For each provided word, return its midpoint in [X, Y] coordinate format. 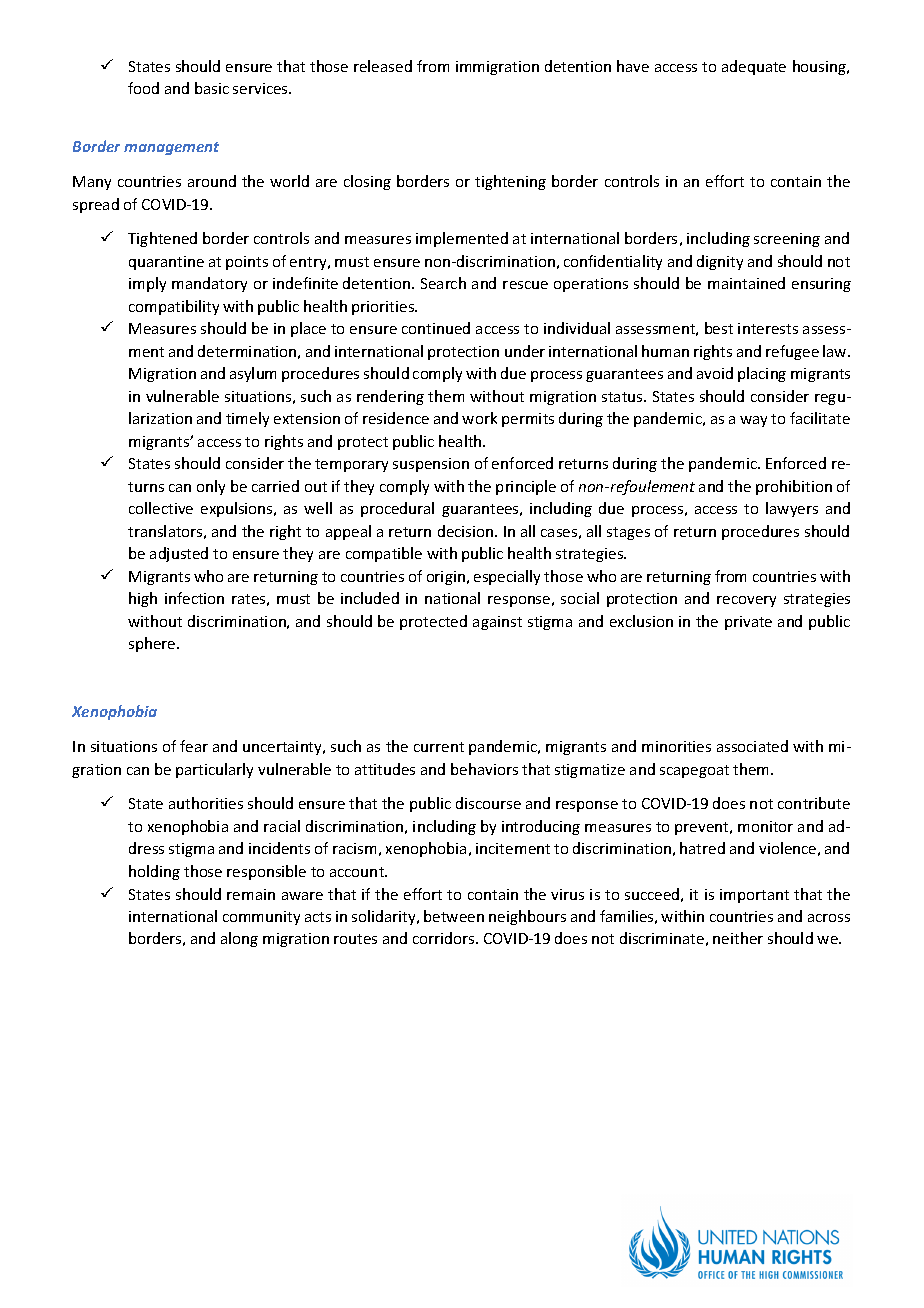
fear [194, 746]
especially [507, 577]
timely [247, 419]
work [479, 418]
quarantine [166, 263]
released [383, 66]
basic [212, 88]
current [439, 747]
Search [443, 283]
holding [154, 872]
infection [194, 598]
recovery [746, 601]
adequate [754, 67]
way [753, 421]
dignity [720, 262]
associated [752, 746]
